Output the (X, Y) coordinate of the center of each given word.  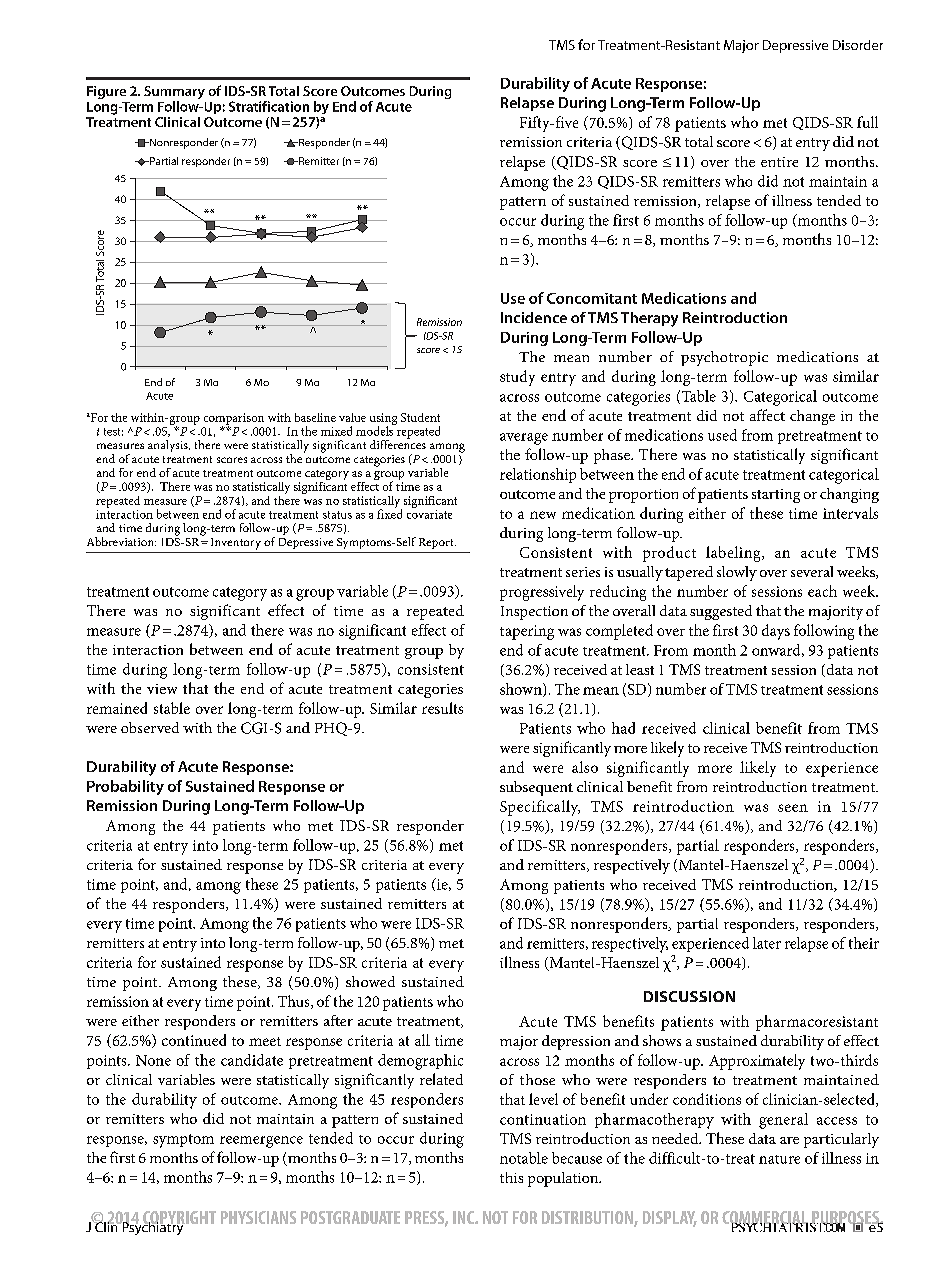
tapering (527, 632)
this (511, 1177)
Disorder (858, 45)
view (162, 689)
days (776, 632)
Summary (174, 94)
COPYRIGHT (179, 1219)
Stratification (269, 106)
